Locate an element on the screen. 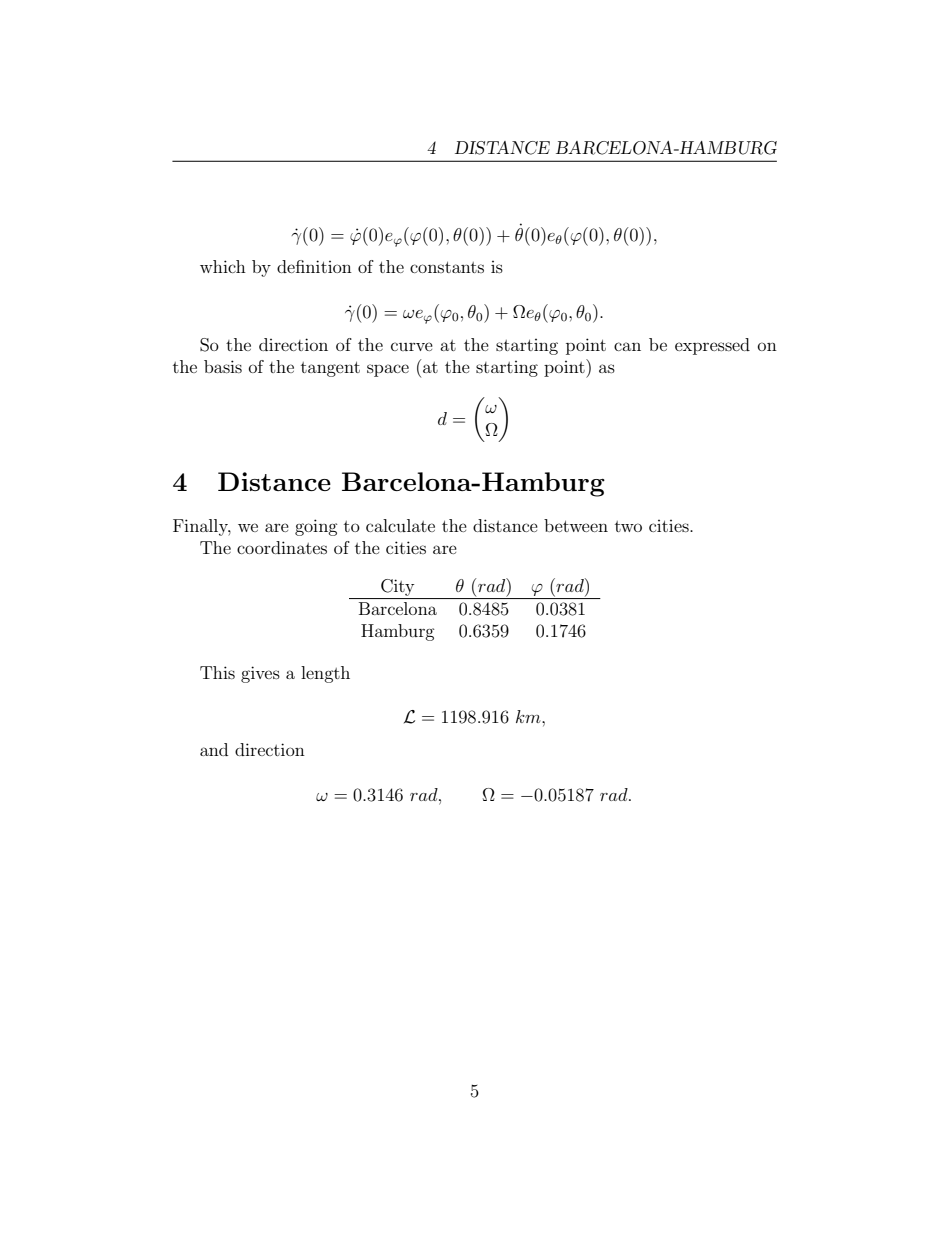 The width and height of the screenshot is (952, 1233). coordinates is located at coordinates (282, 547).
